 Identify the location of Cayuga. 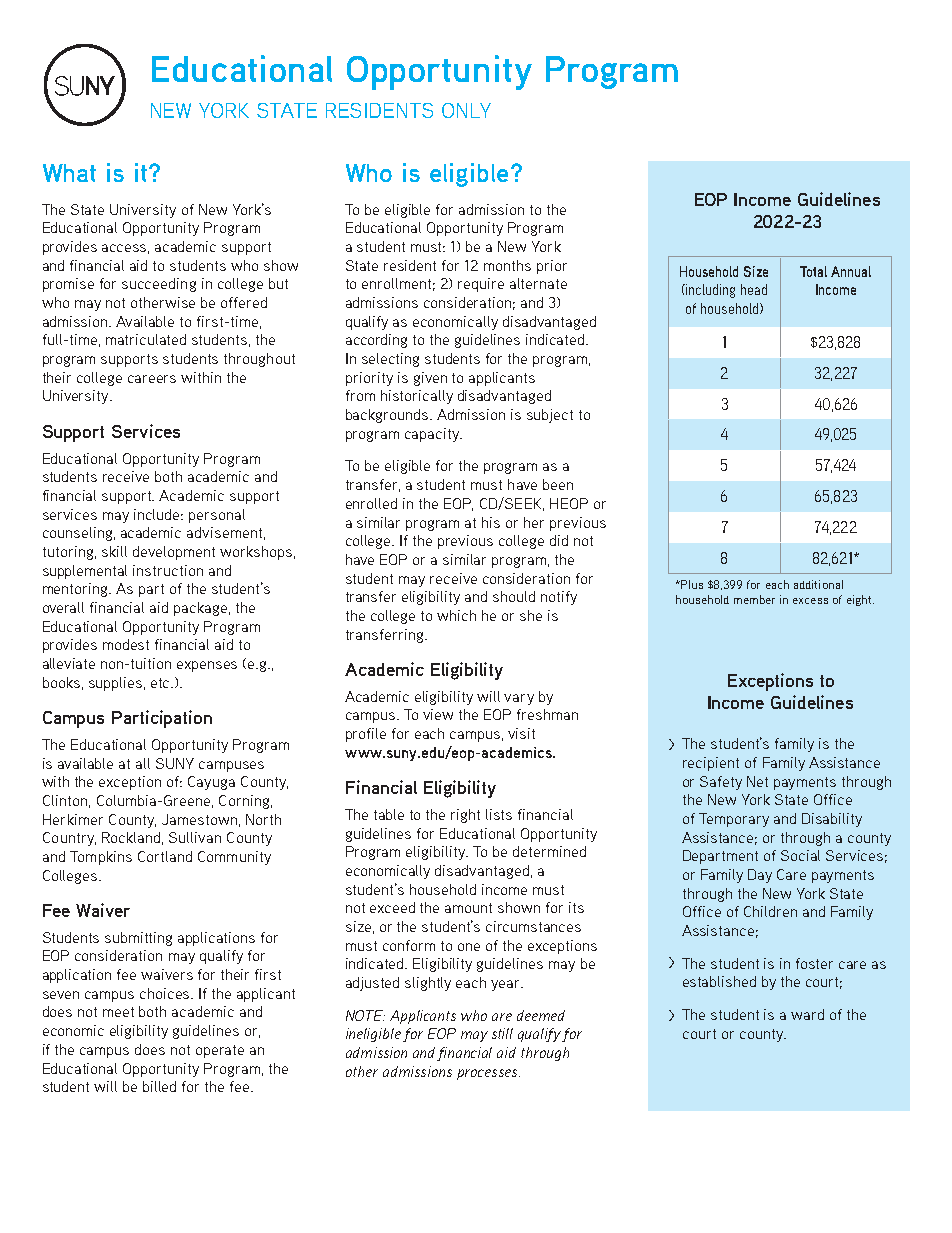
(211, 783).
